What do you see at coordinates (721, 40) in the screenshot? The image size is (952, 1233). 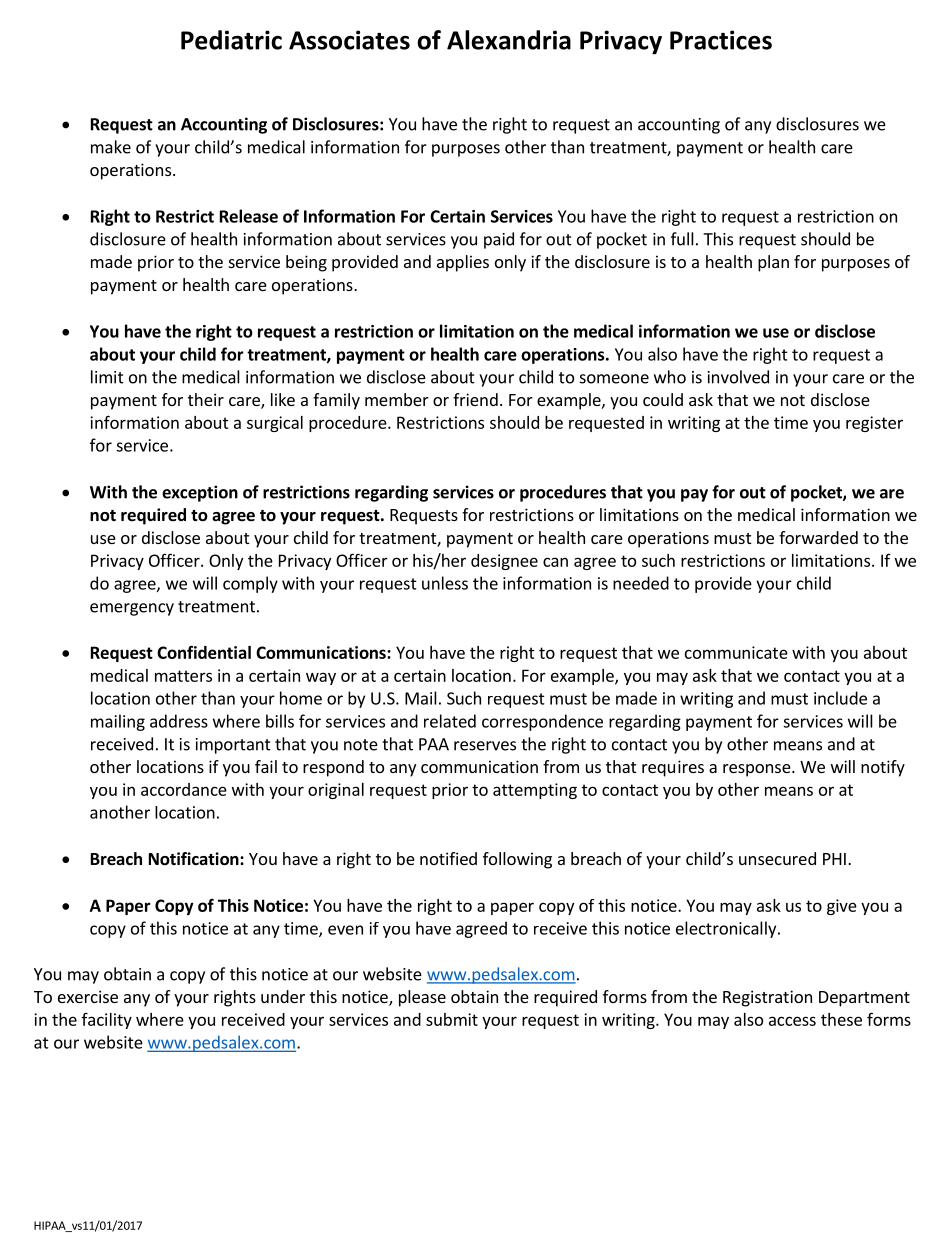 I see `Practices` at bounding box center [721, 40].
